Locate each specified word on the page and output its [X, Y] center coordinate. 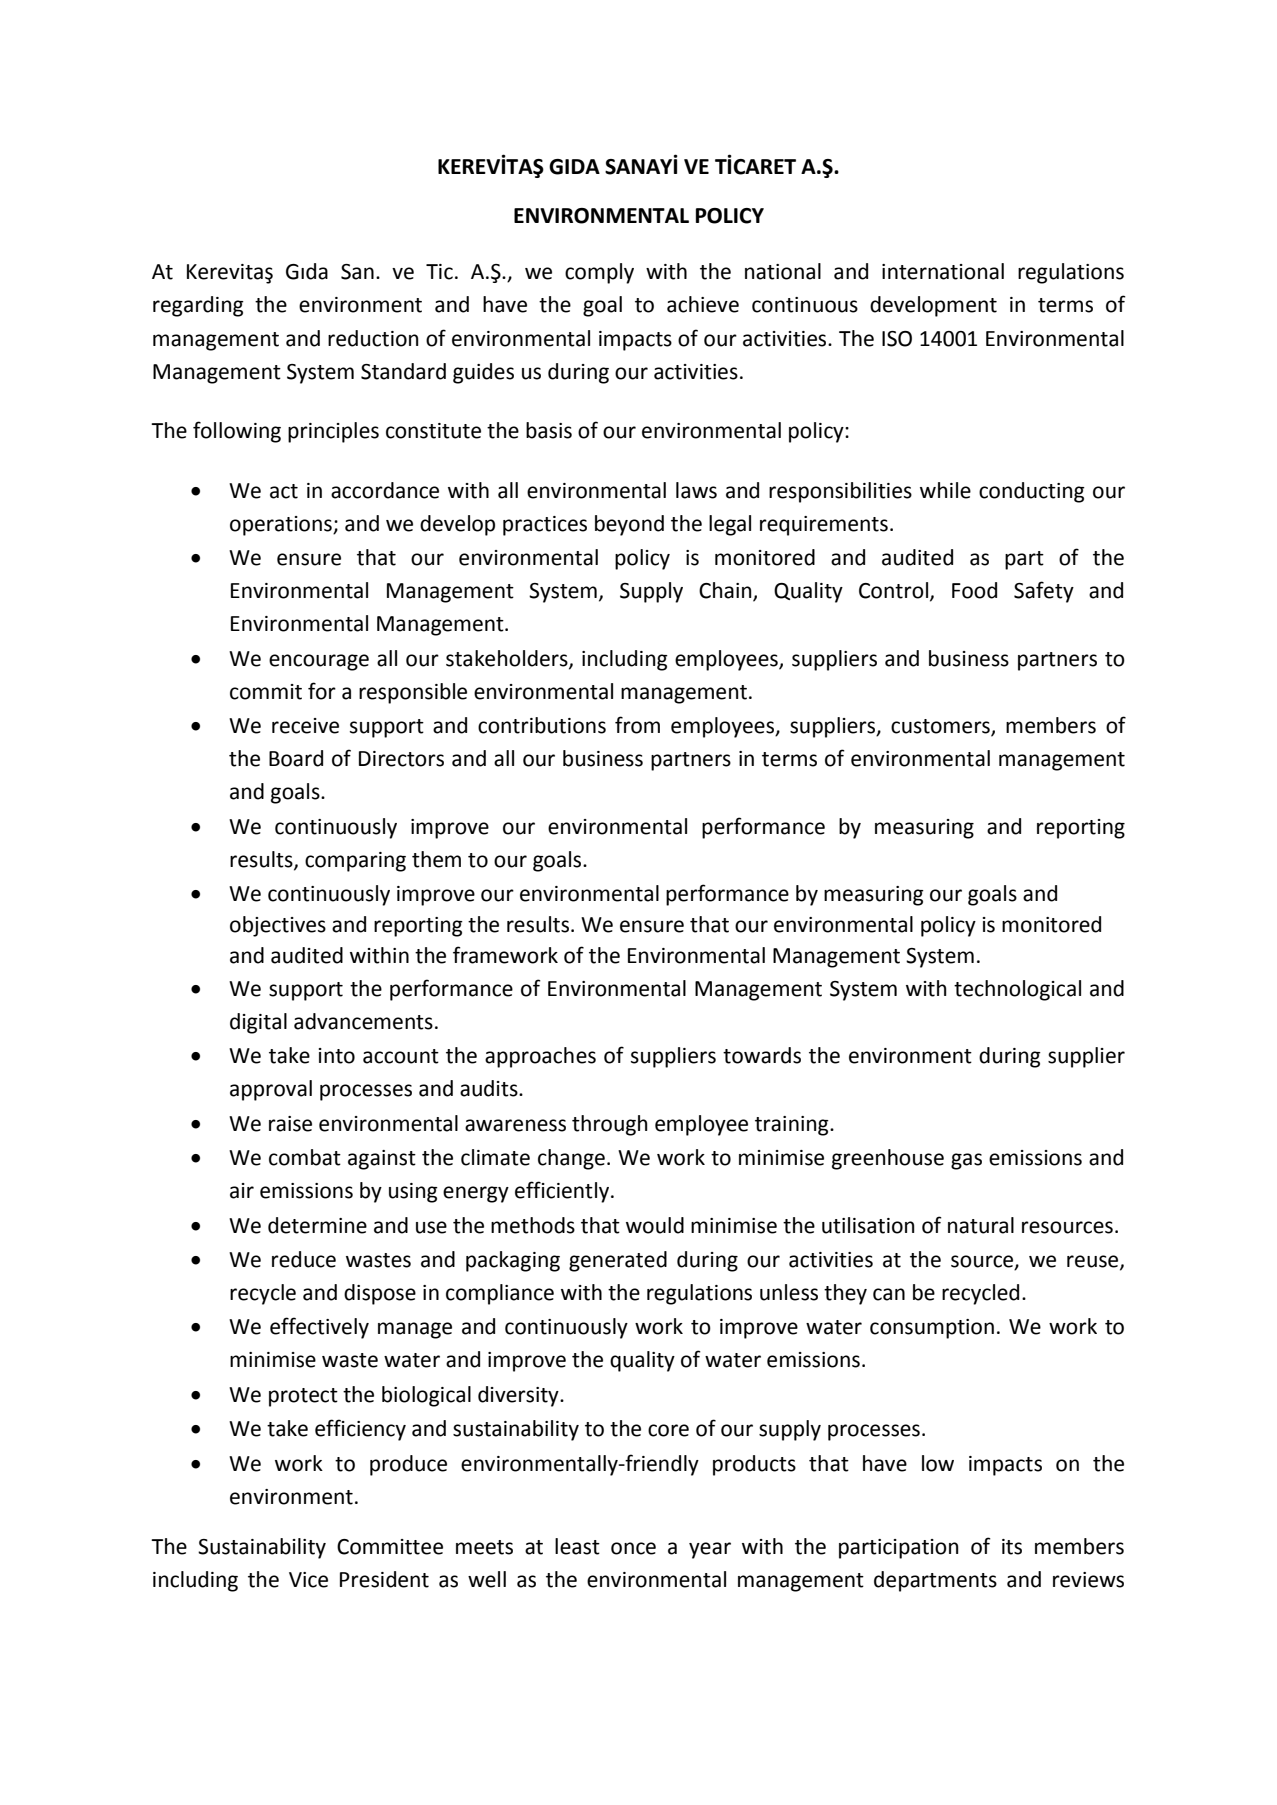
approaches [540, 1057]
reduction [373, 338]
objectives [278, 926]
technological [1017, 990]
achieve [703, 304]
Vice [308, 1580]
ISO [897, 339]
